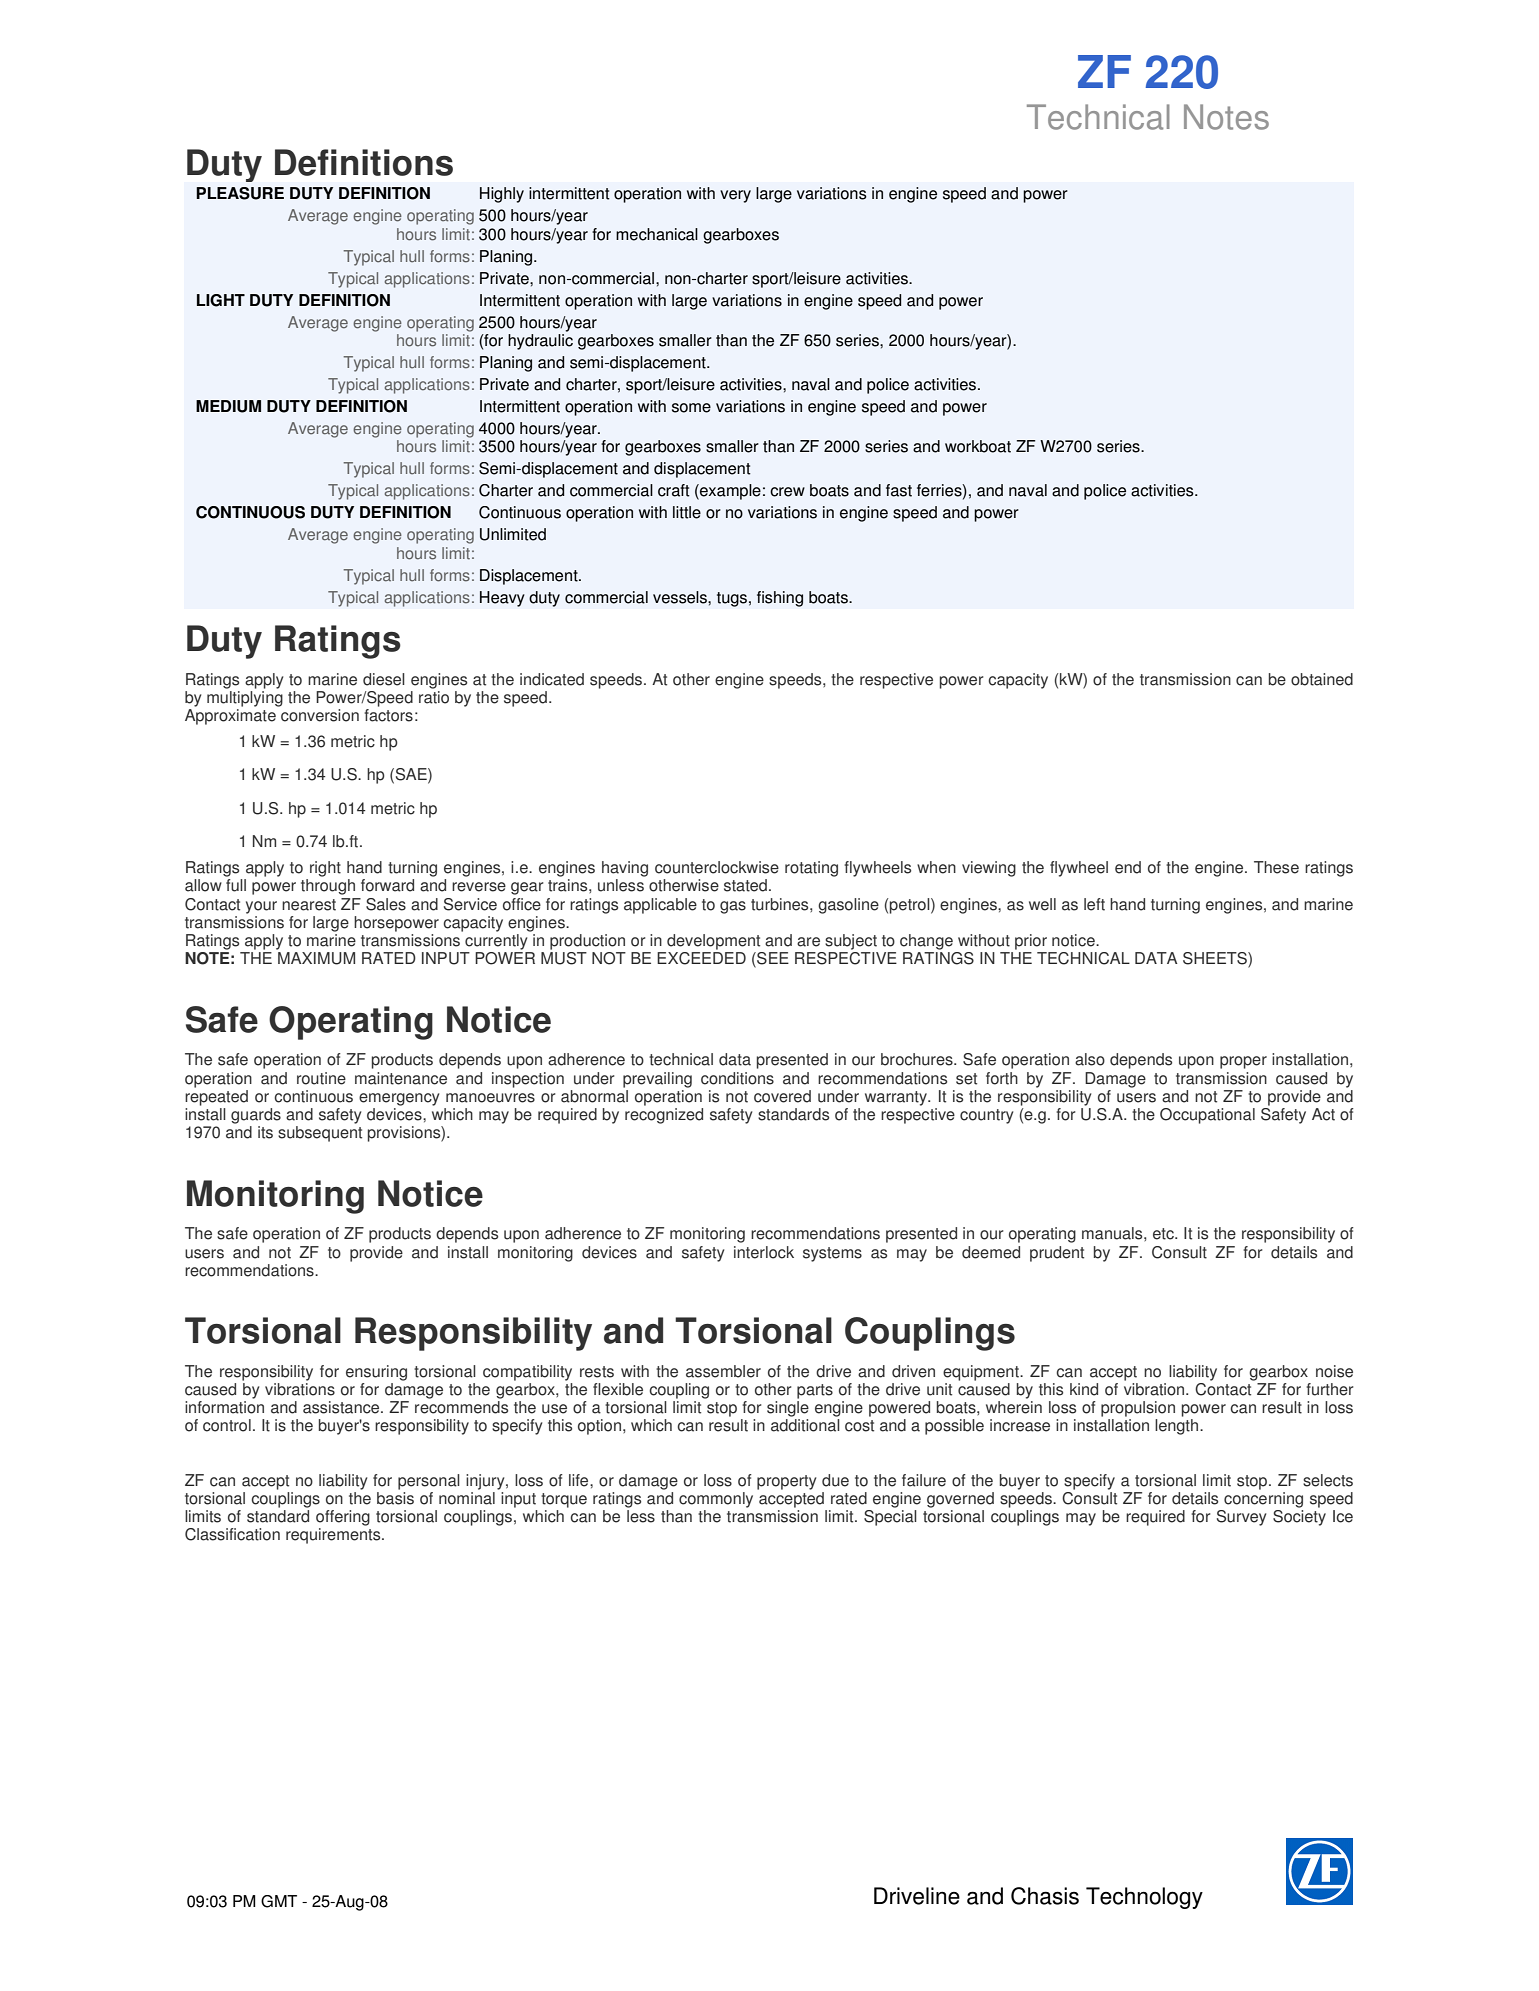  I want to click on interlock, so click(764, 1252).
